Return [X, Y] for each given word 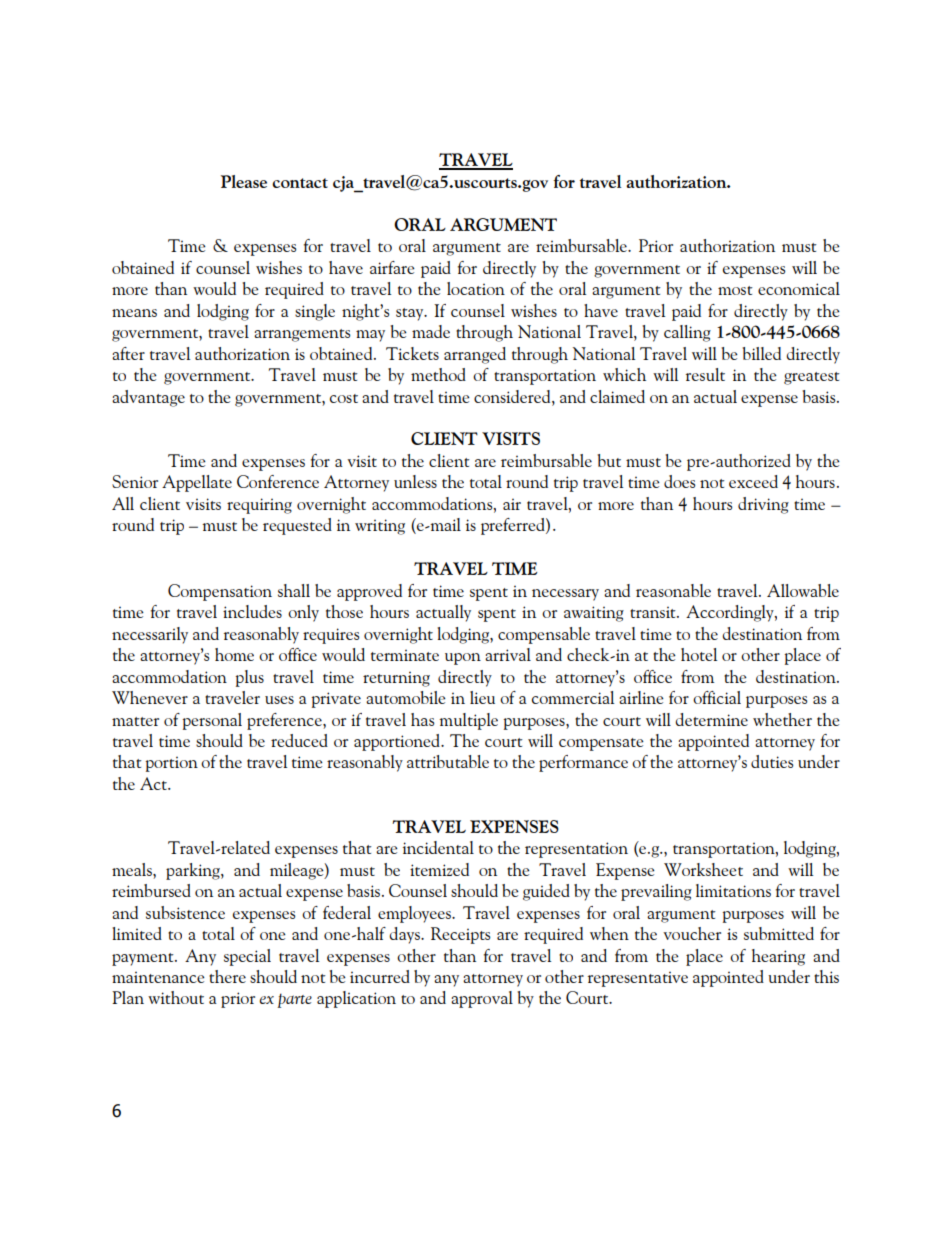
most [735, 290]
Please [244, 181]
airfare [392, 267]
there [227, 976]
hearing [778, 957]
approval [482, 999]
